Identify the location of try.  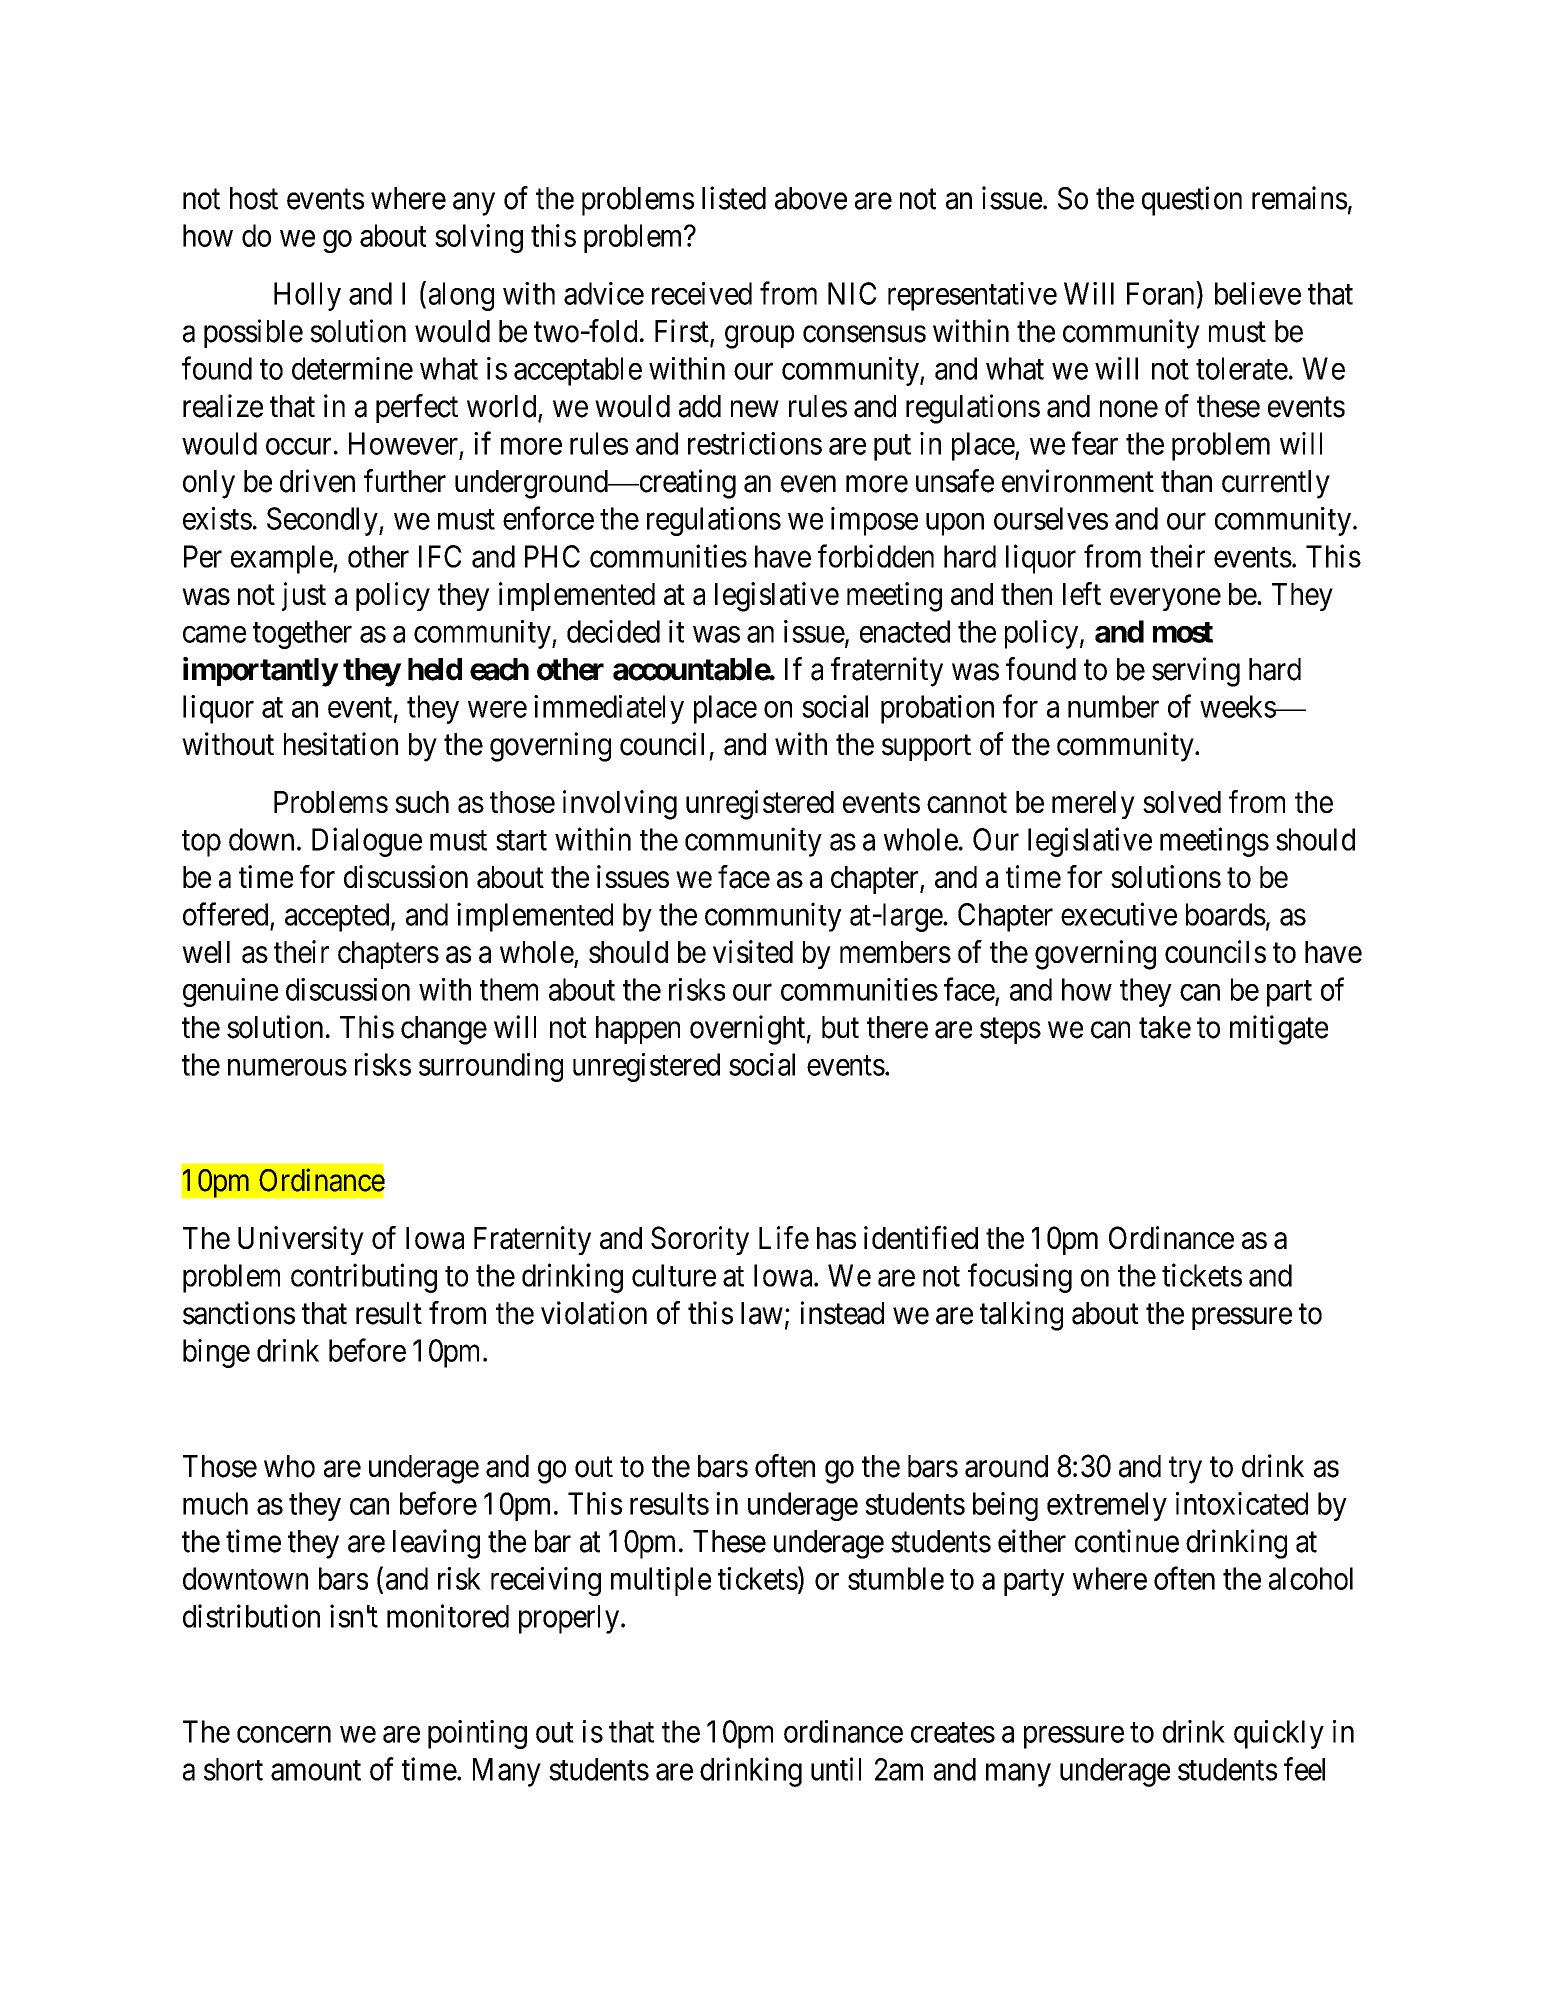
(1185, 1470).
